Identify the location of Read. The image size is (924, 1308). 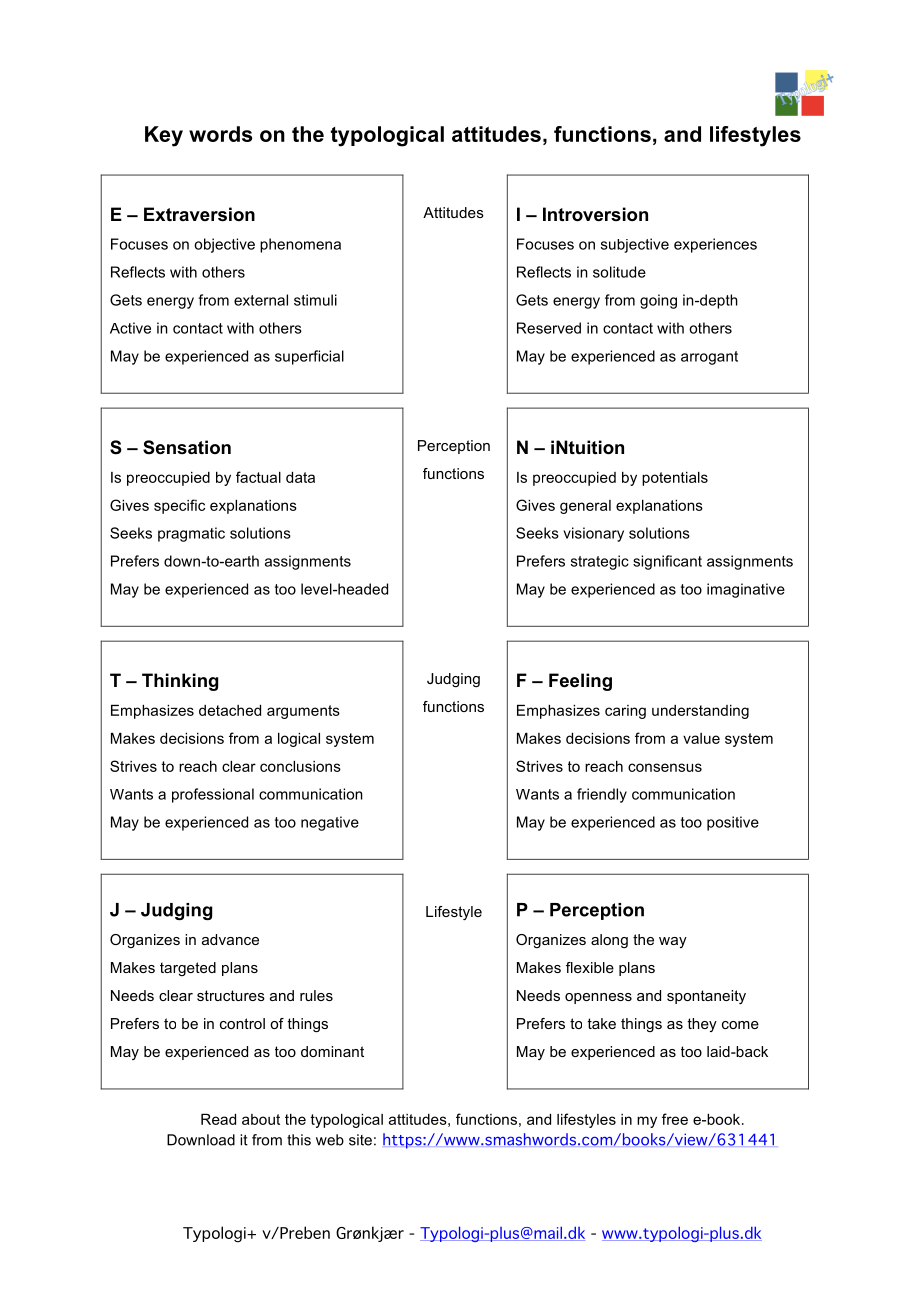
(218, 1119).
